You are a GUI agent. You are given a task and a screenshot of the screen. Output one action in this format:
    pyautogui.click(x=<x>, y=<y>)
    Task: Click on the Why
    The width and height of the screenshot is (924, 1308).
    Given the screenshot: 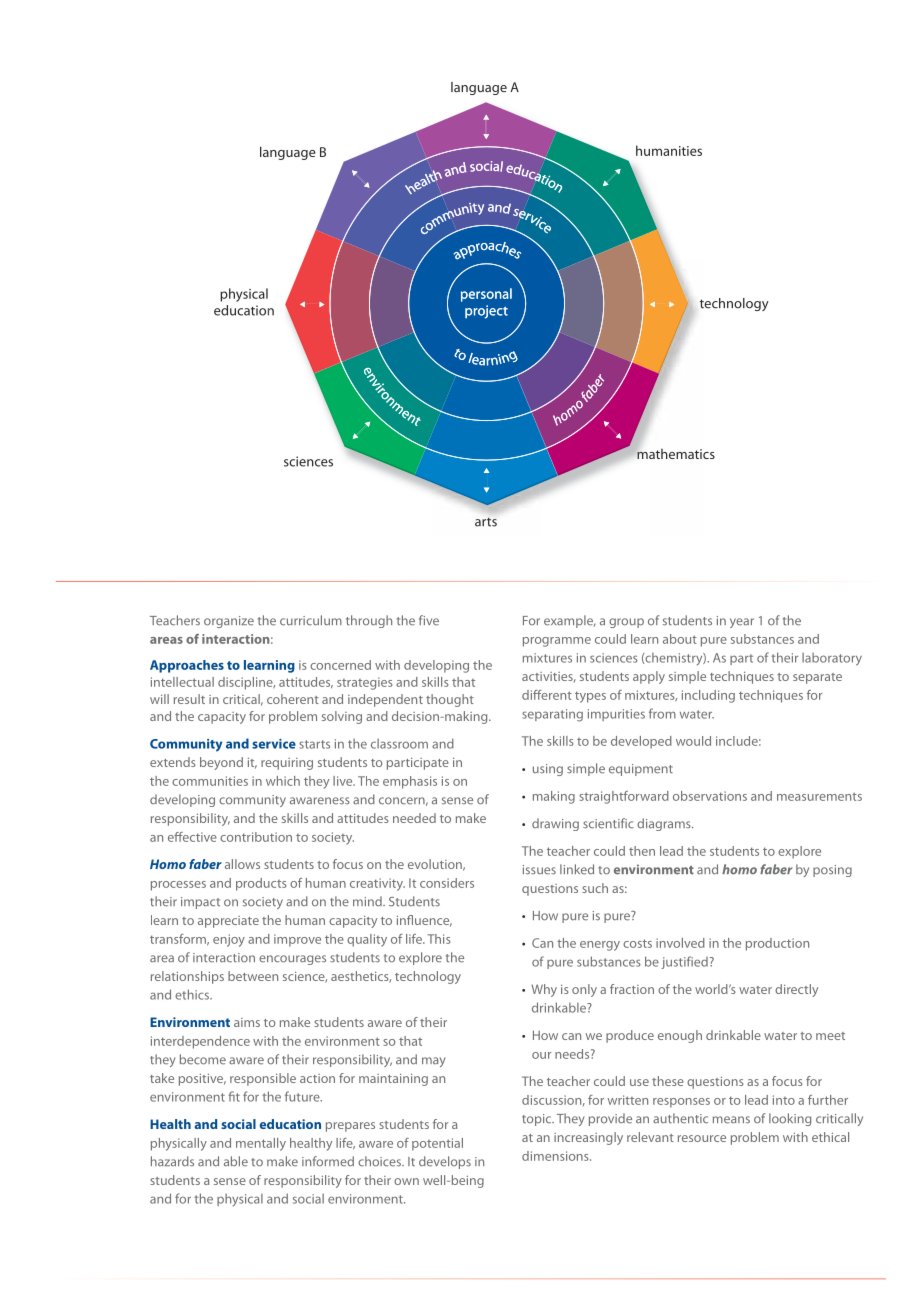 What is the action you would take?
    pyautogui.click(x=544, y=990)
